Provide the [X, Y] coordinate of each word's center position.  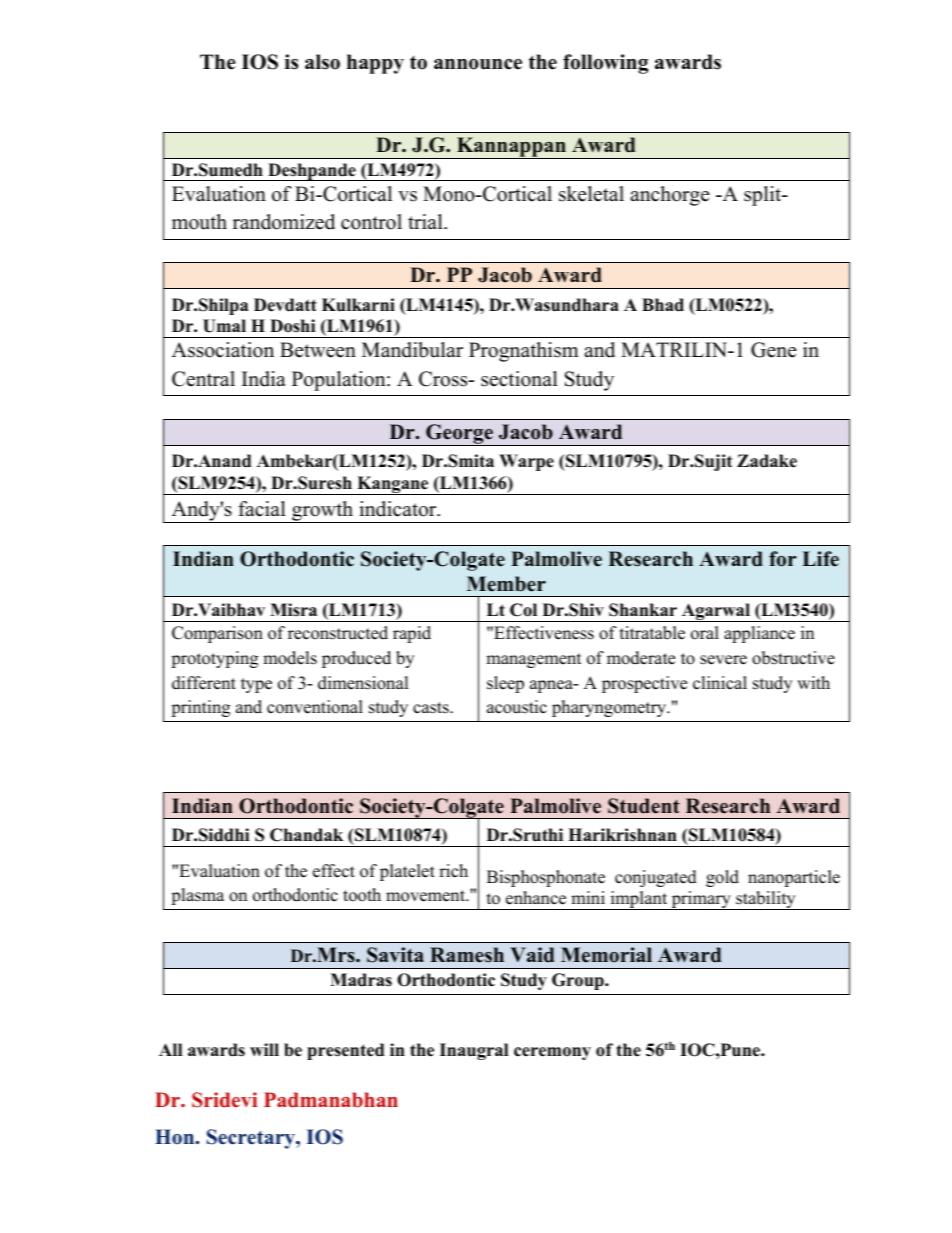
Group [579, 981]
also [322, 62]
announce [478, 64]
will [264, 1049]
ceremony [552, 1053]
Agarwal [716, 612]
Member [506, 584]
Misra [293, 610]
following [605, 64]
